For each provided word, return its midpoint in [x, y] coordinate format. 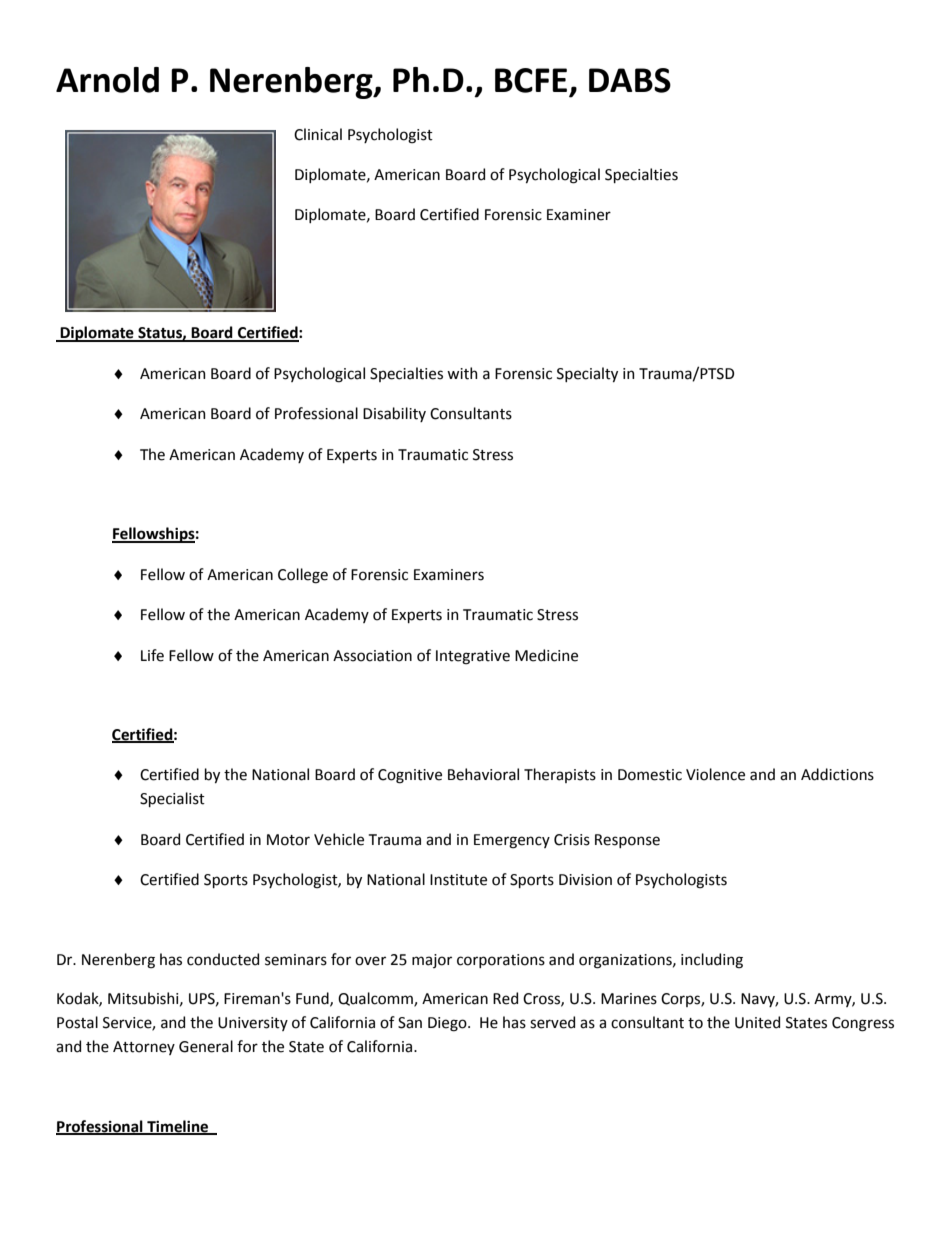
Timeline [178, 1127]
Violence [715, 774]
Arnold [107, 80]
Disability [394, 414]
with [462, 373]
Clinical [318, 134]
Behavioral [483, 774]
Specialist [172, 799]
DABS [630, 80]
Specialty [587, 374]
